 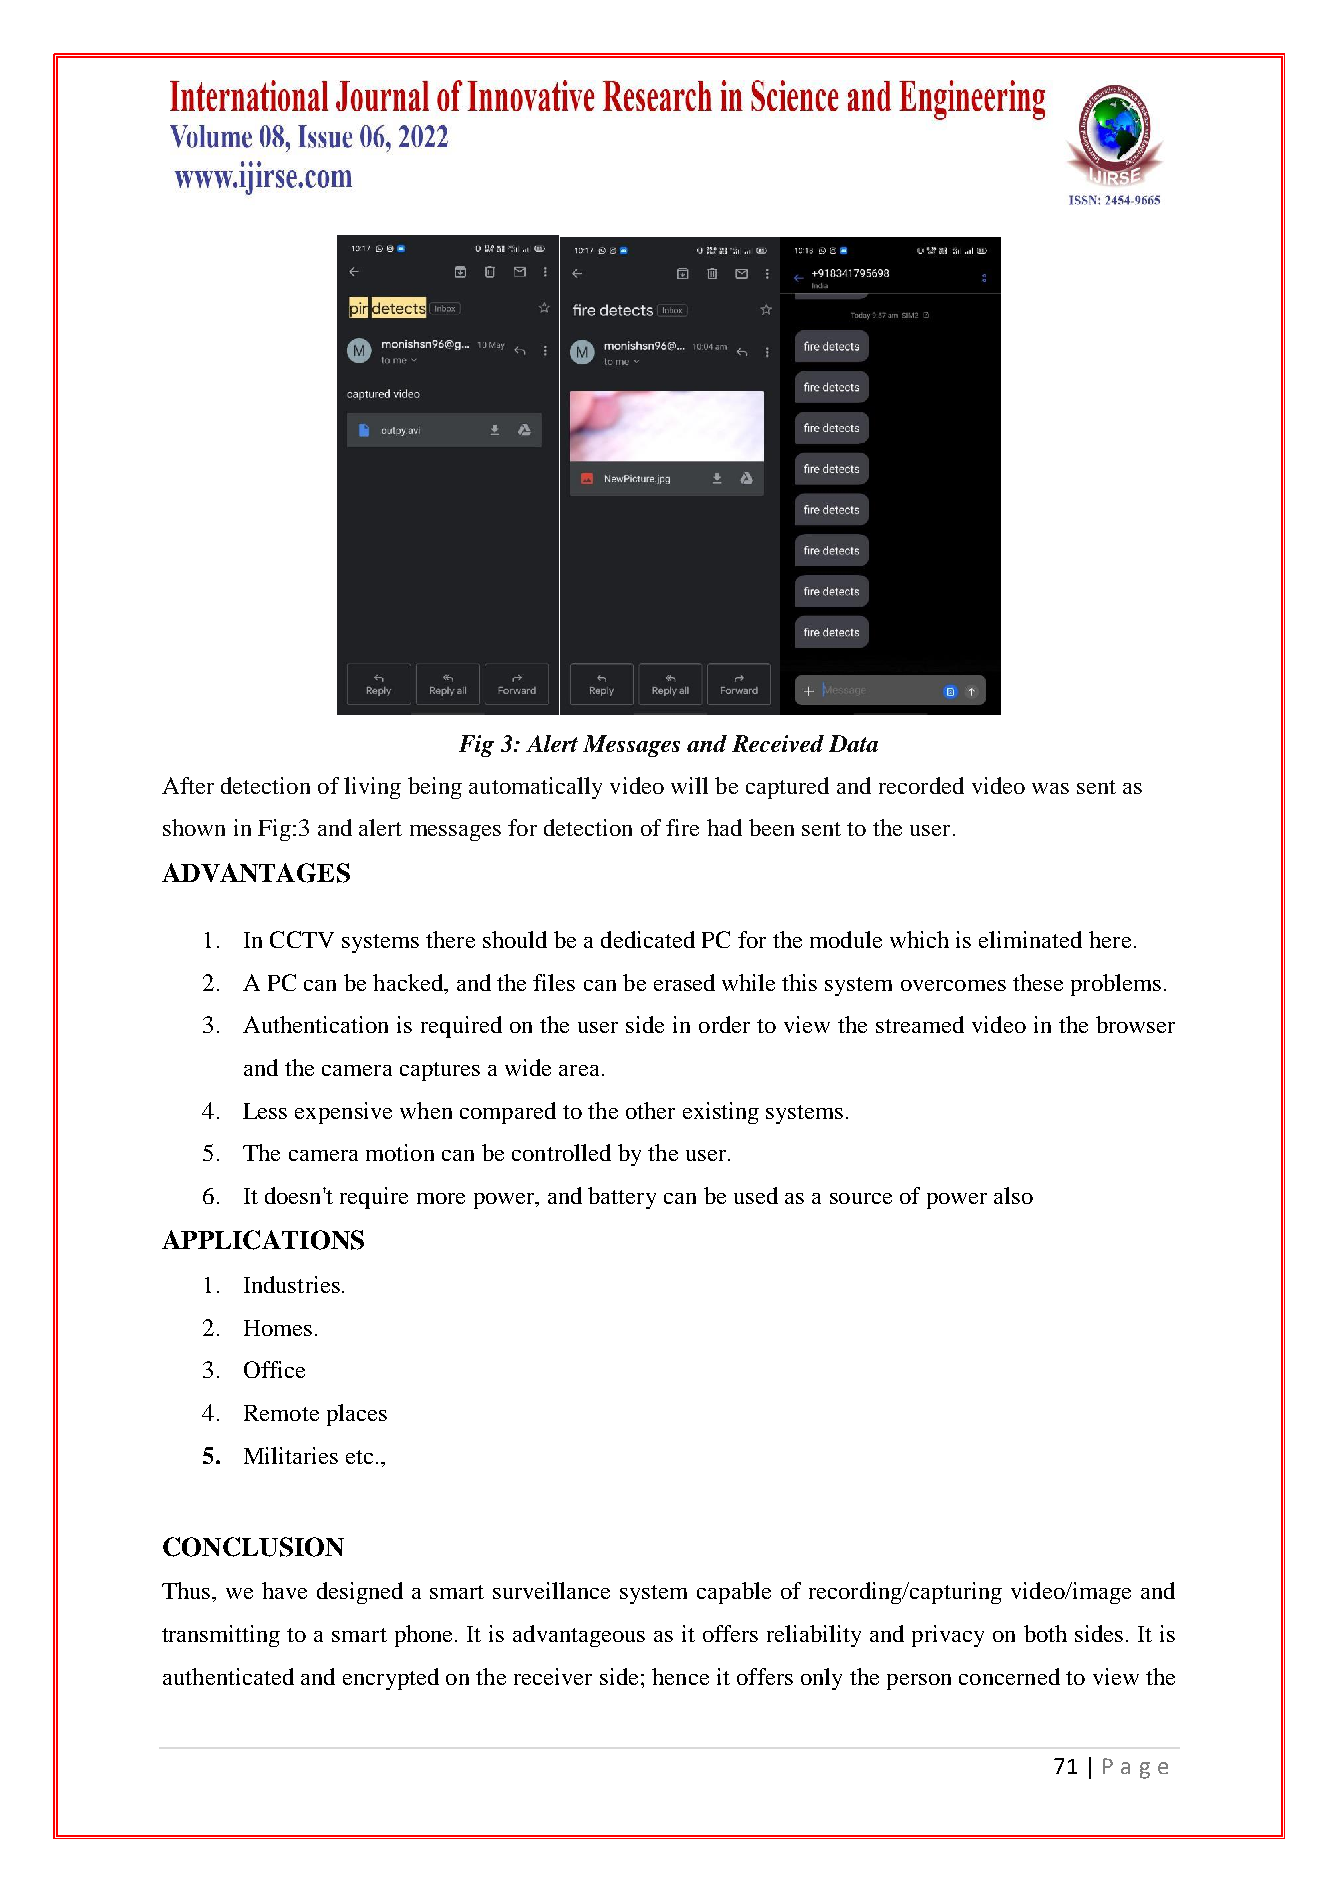 I want to click on also, so click(x=1013, y=1195).
